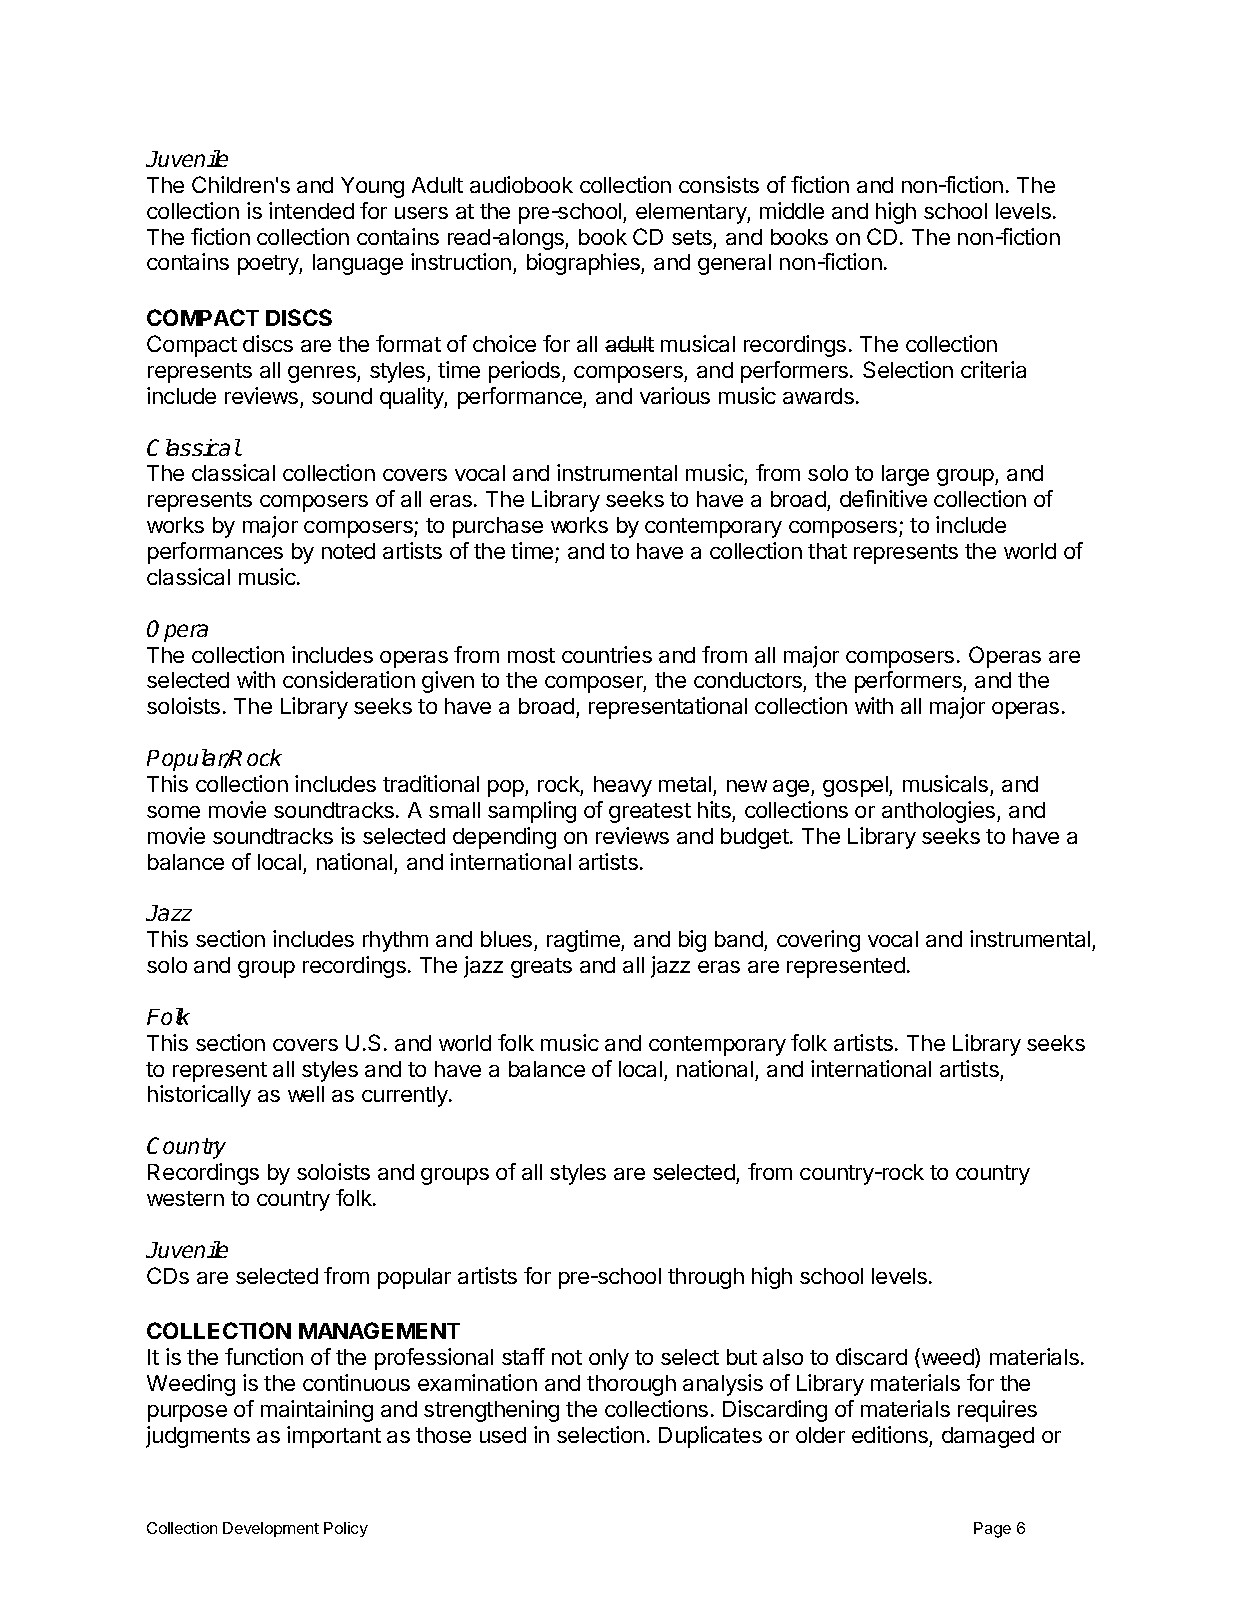 The height and width of the image is (1611, 1245). I want to click on used, so click(503, 1435).
